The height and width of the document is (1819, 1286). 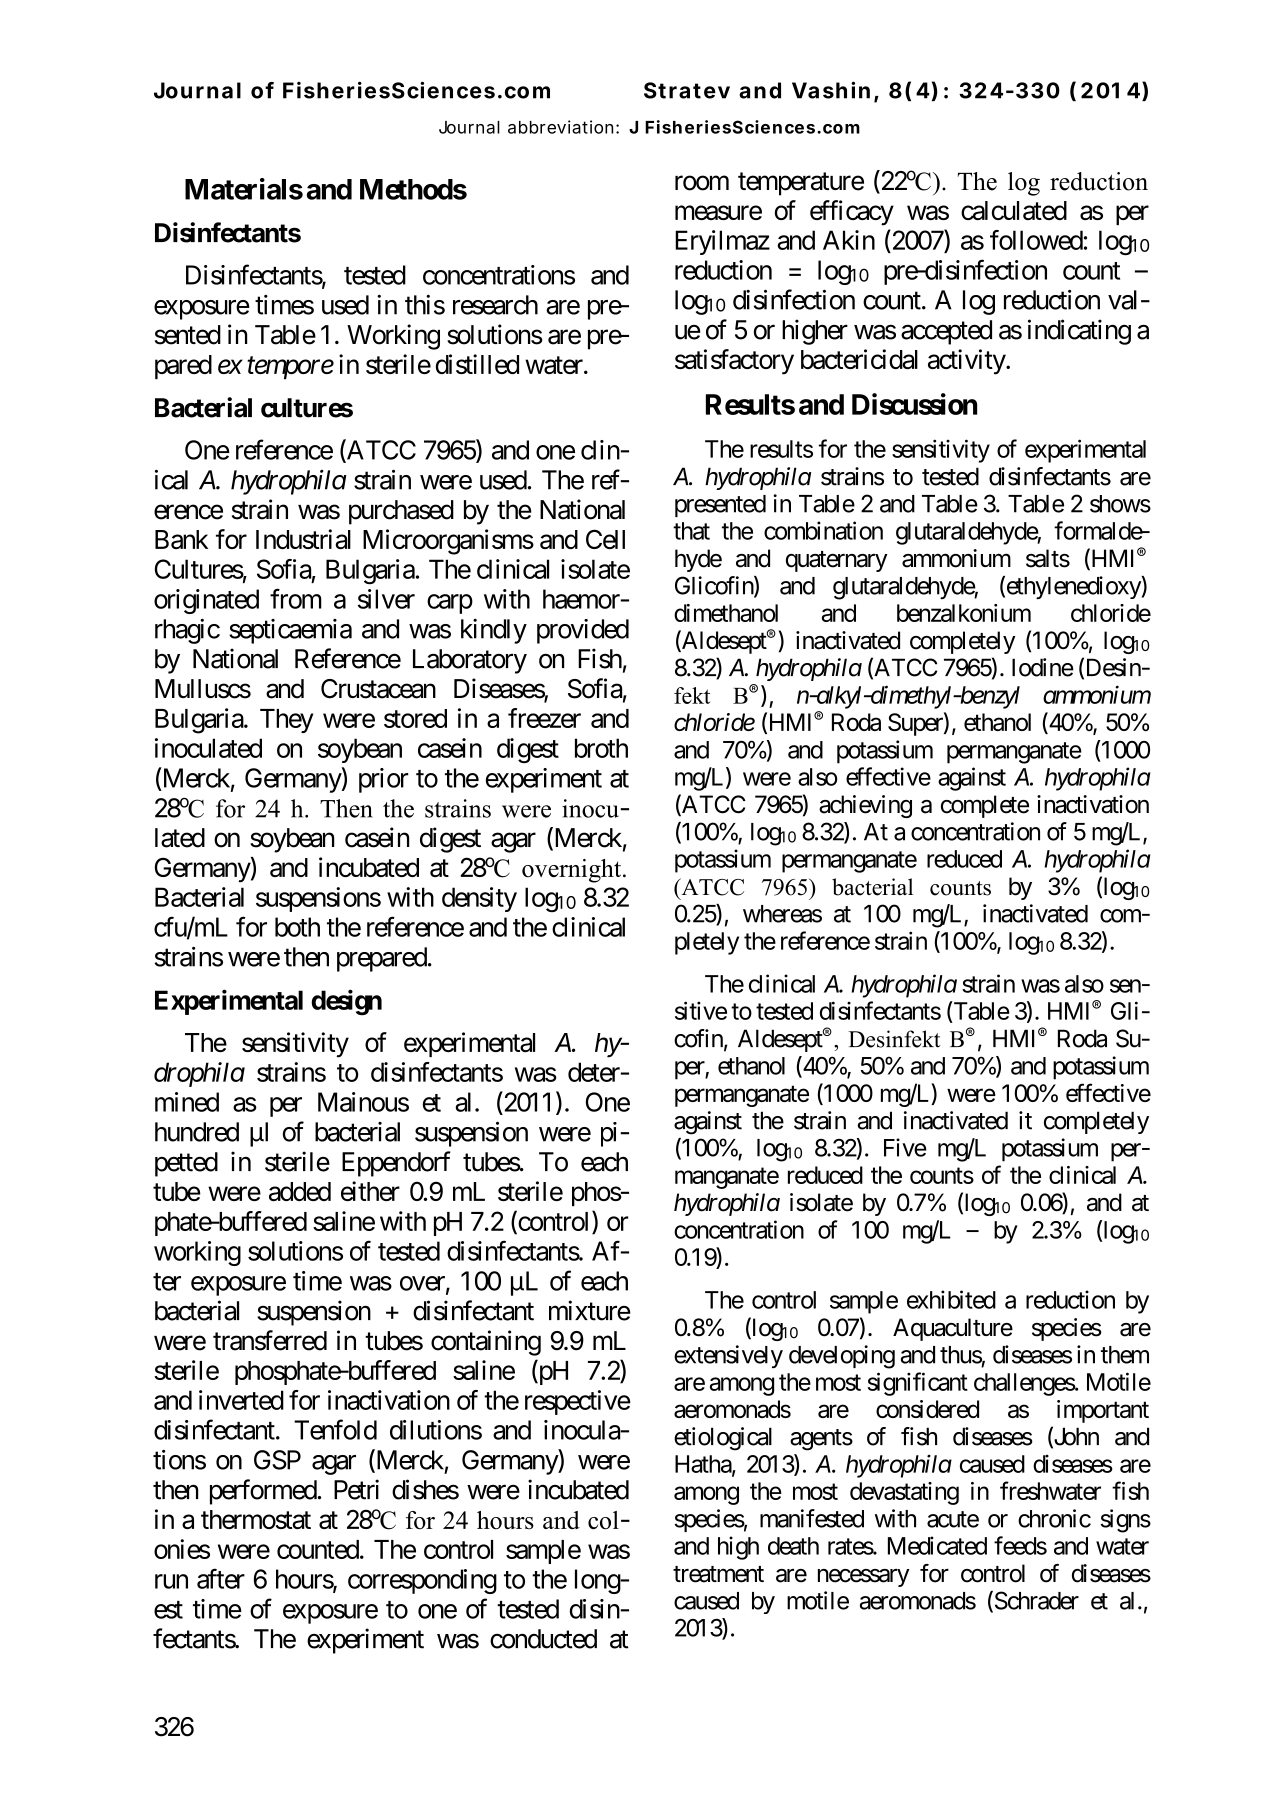 What do you see at coordinates (837, 561) in the document?
I see `quaternary` at bounding box center [837, 561].
